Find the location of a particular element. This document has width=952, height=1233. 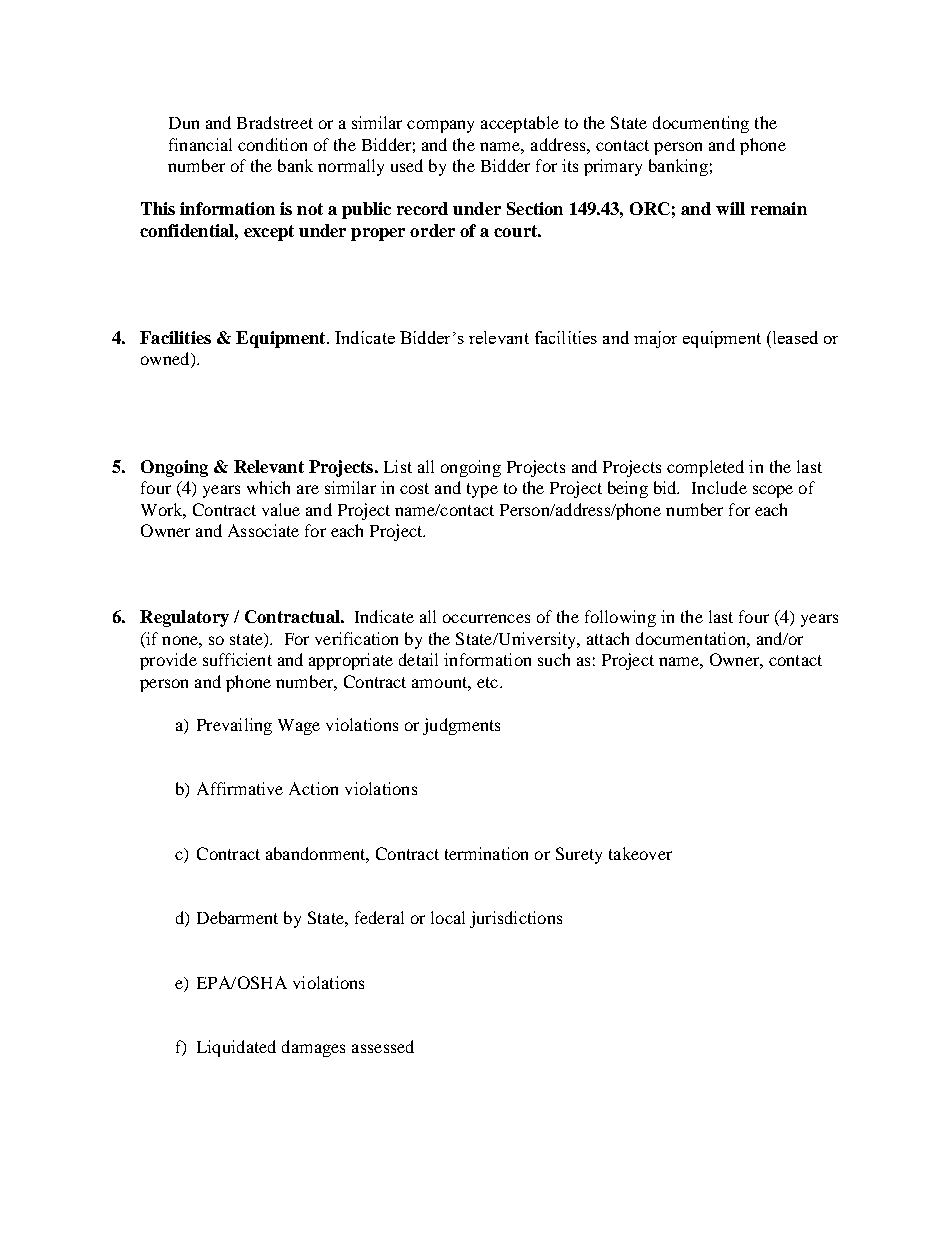

documentation is located at coordinates (692, 638).
